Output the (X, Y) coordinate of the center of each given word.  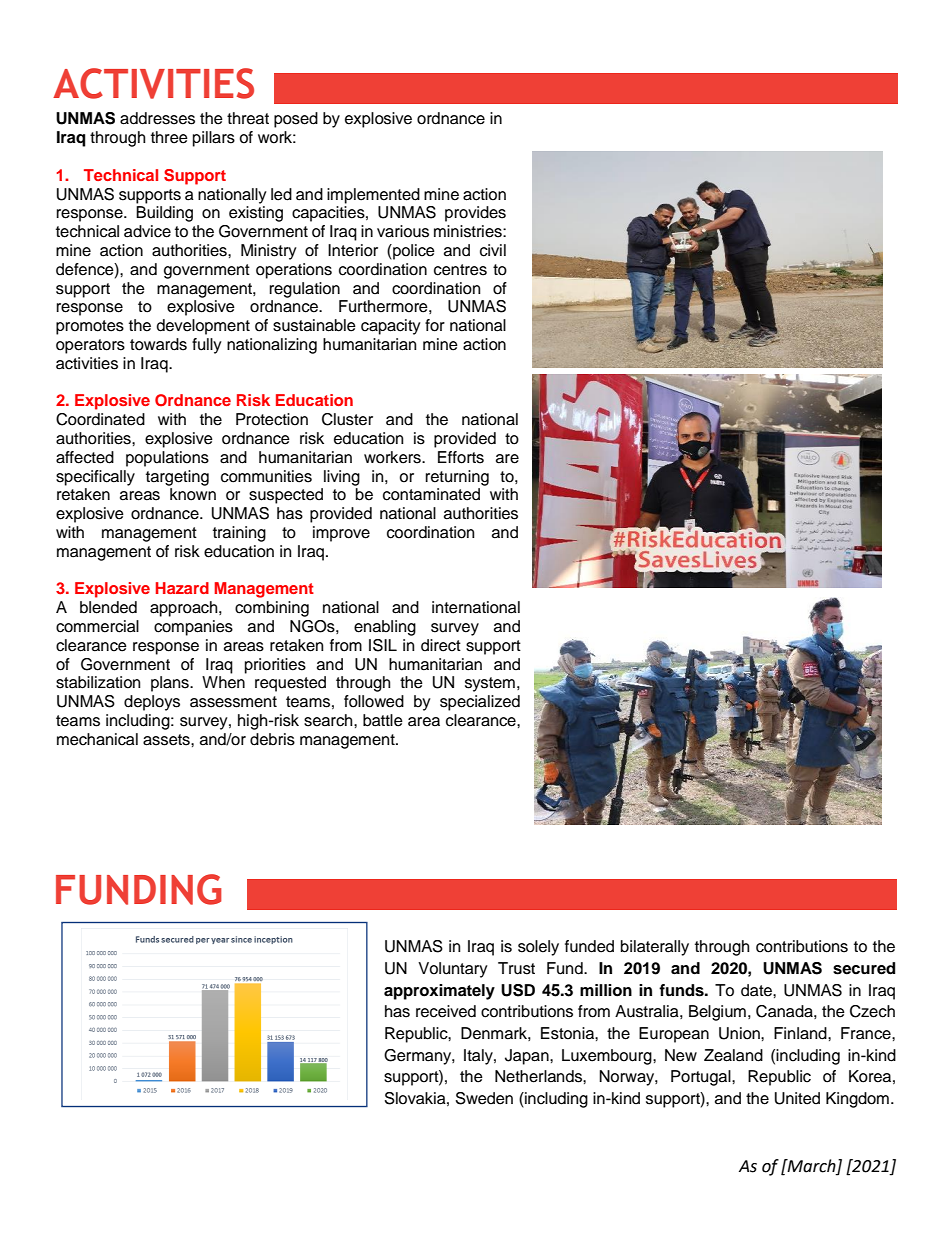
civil (493, 250)
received (446, 1011)
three (169, 137)
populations (167, 459)
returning (457, 478)
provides (475, 214)
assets (167, 740)
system (490, 684)
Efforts (461, 457)
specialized (480, 703)
